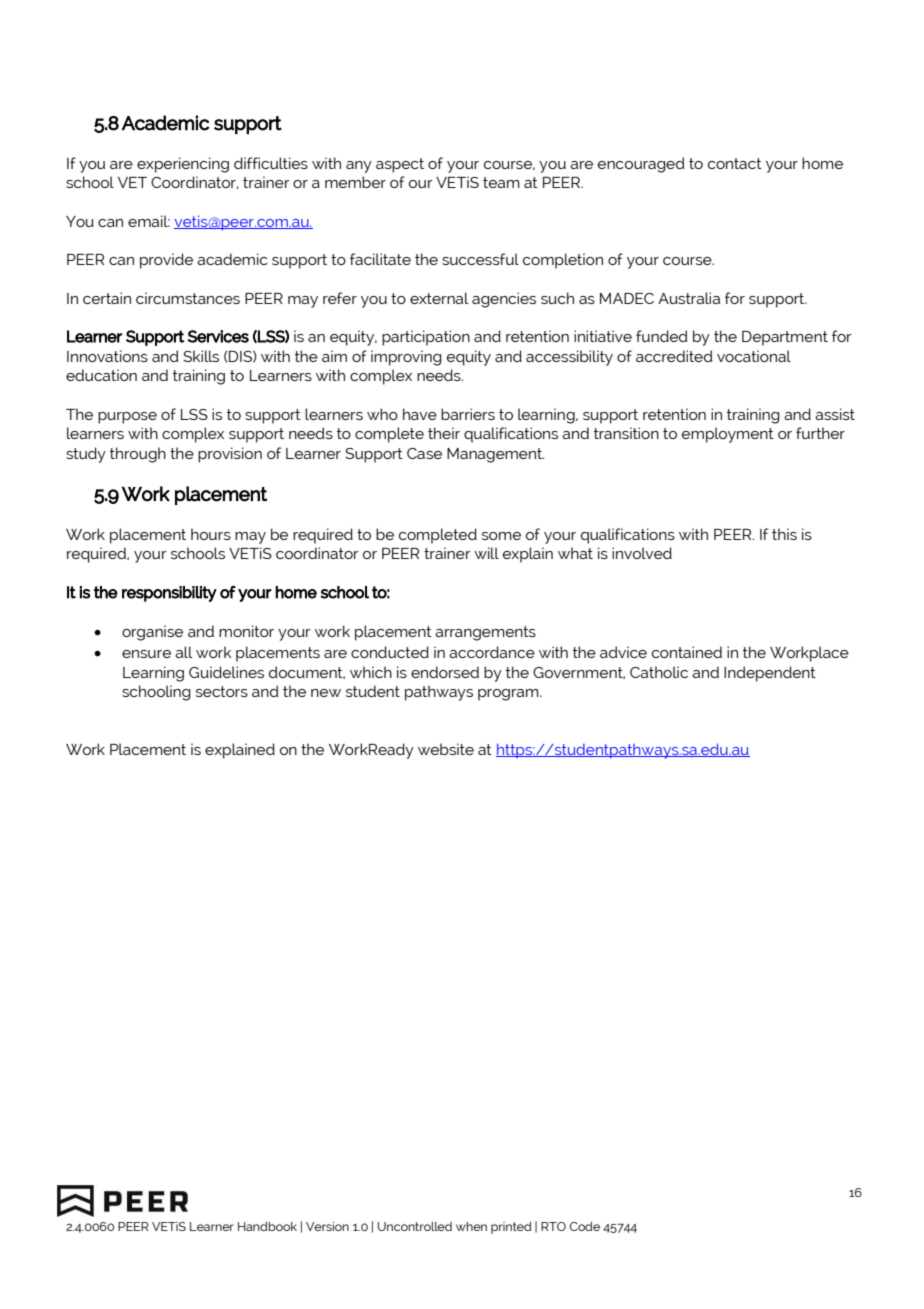 This document has width=924, height=1309. What do you see at coordinates (183, 165) in the document?
I see `experiencing` at bounding box center [183, 165].
